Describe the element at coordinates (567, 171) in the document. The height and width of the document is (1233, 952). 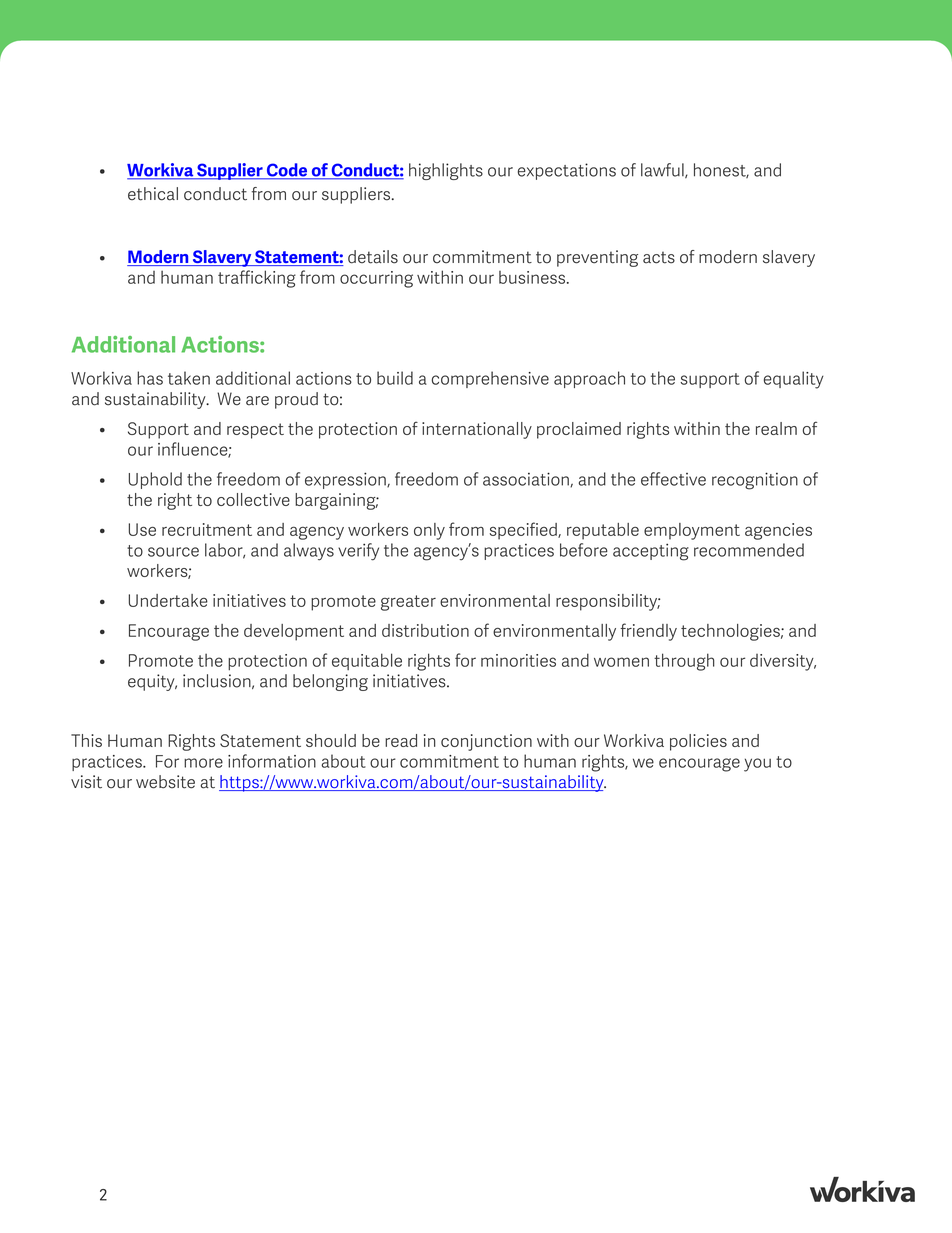
I see `expectations` at that location.
